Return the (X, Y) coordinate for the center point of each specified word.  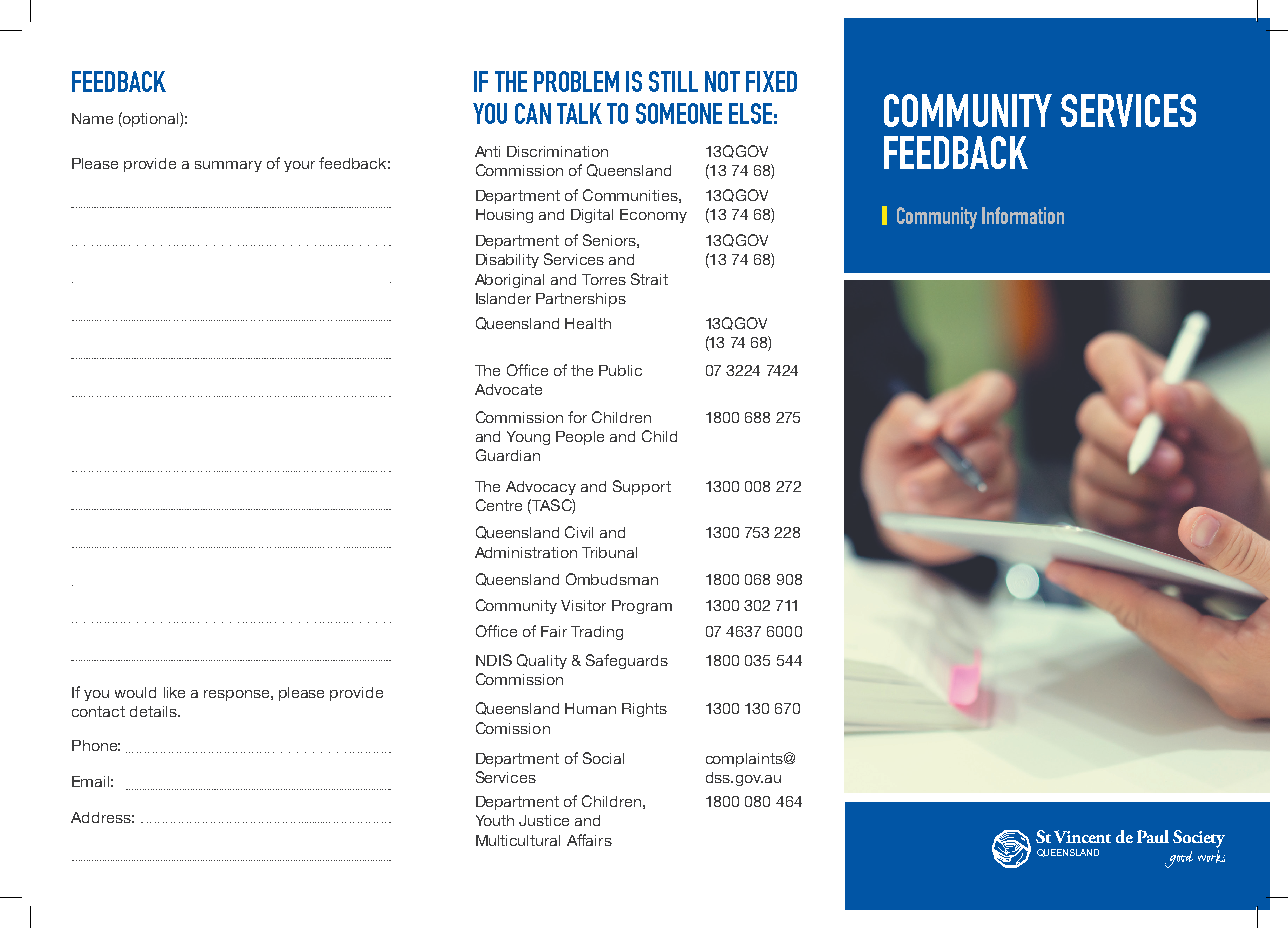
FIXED (771, 81)
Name (92, 118)
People (580, 438)
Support (642, 487)
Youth (495, 820)
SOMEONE (679, 113)
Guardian (508, 455)
